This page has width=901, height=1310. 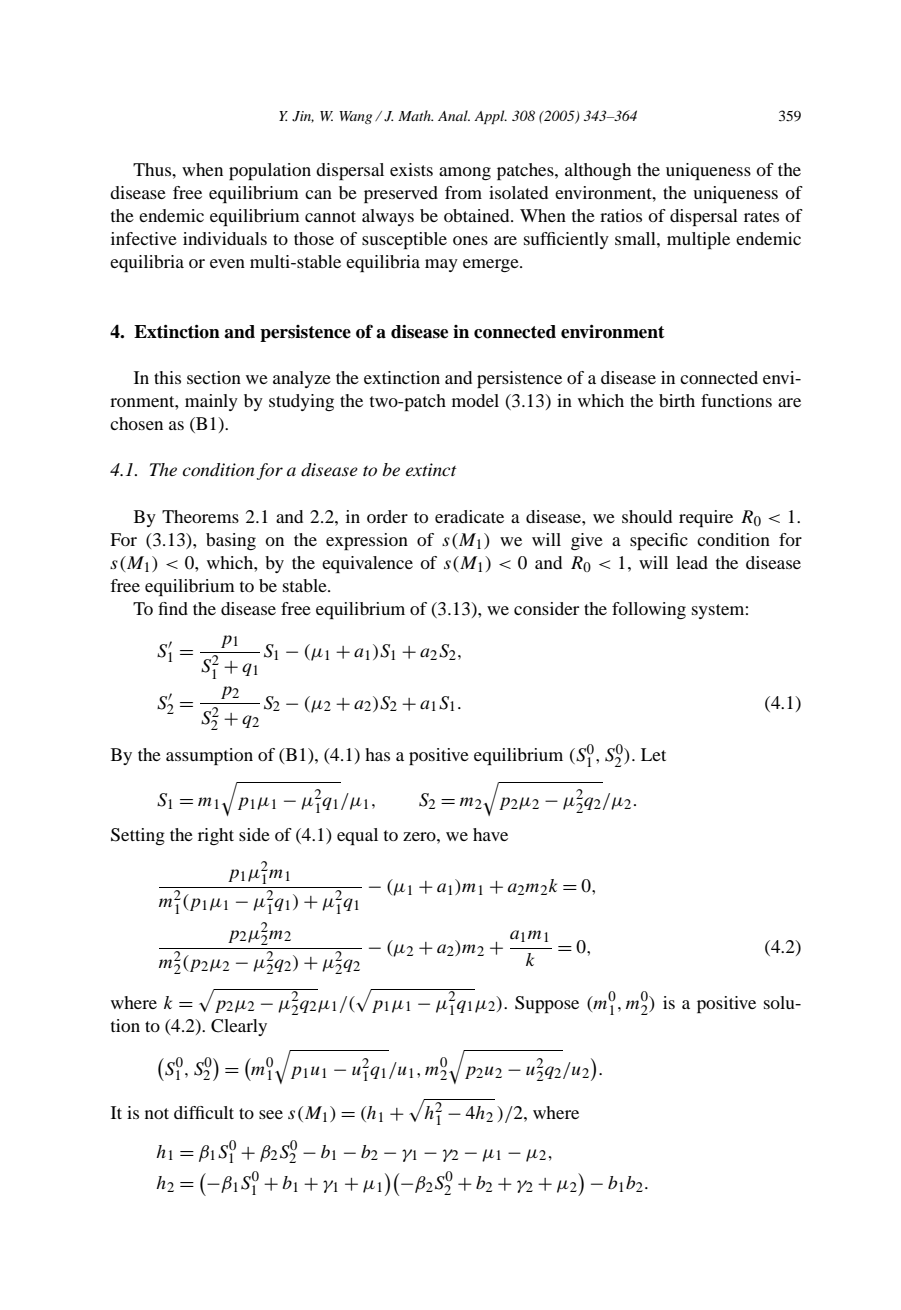 I want to click on Suppose, so click(x=547, y=1004).
